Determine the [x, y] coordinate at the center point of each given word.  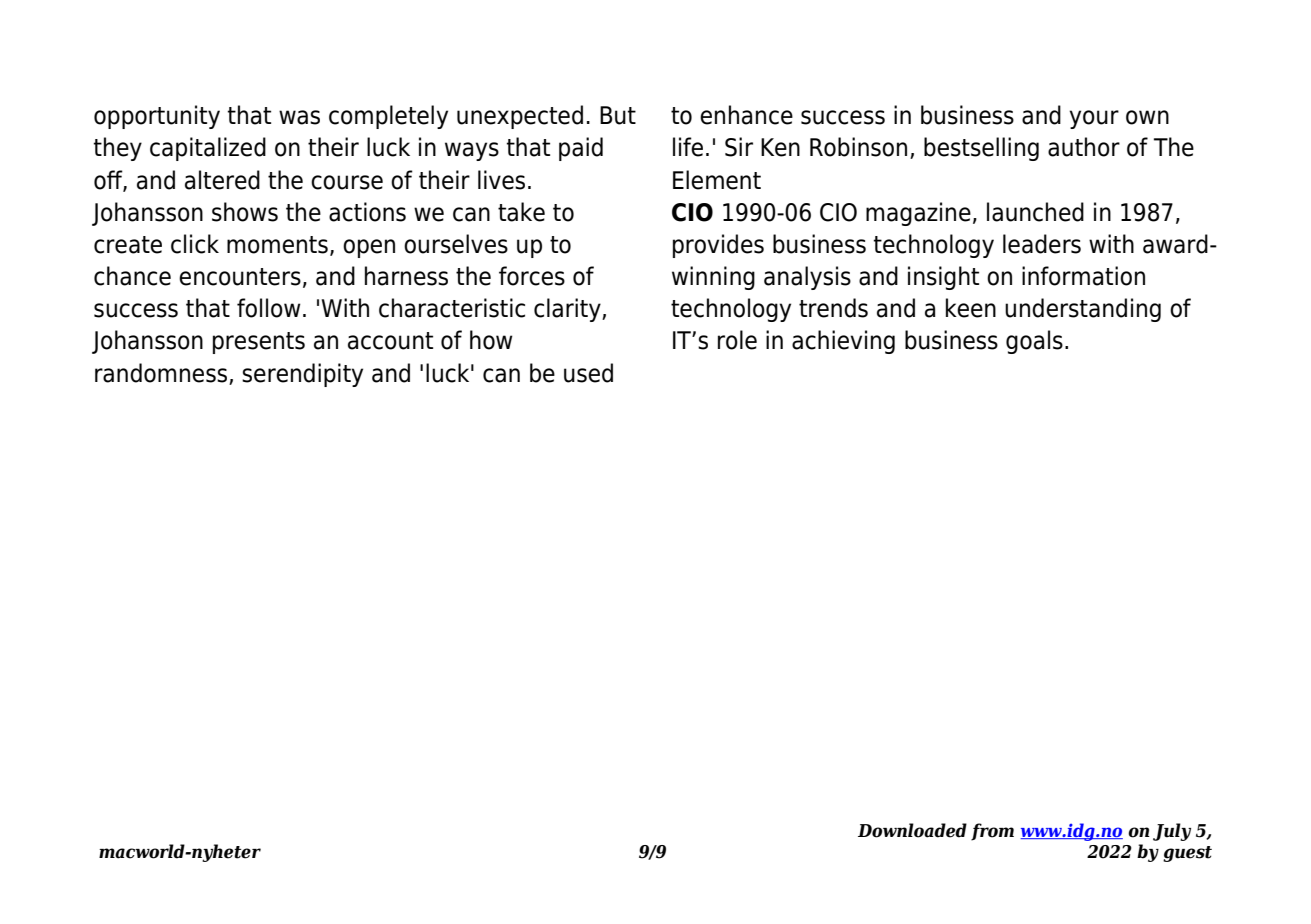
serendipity [302, 375]
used [588, 373]
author [1084, 147]
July [1172, 832]
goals [1034, 342]
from [992, 832]
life [688, 147]
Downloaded [912, 830]
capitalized [208, 149]
